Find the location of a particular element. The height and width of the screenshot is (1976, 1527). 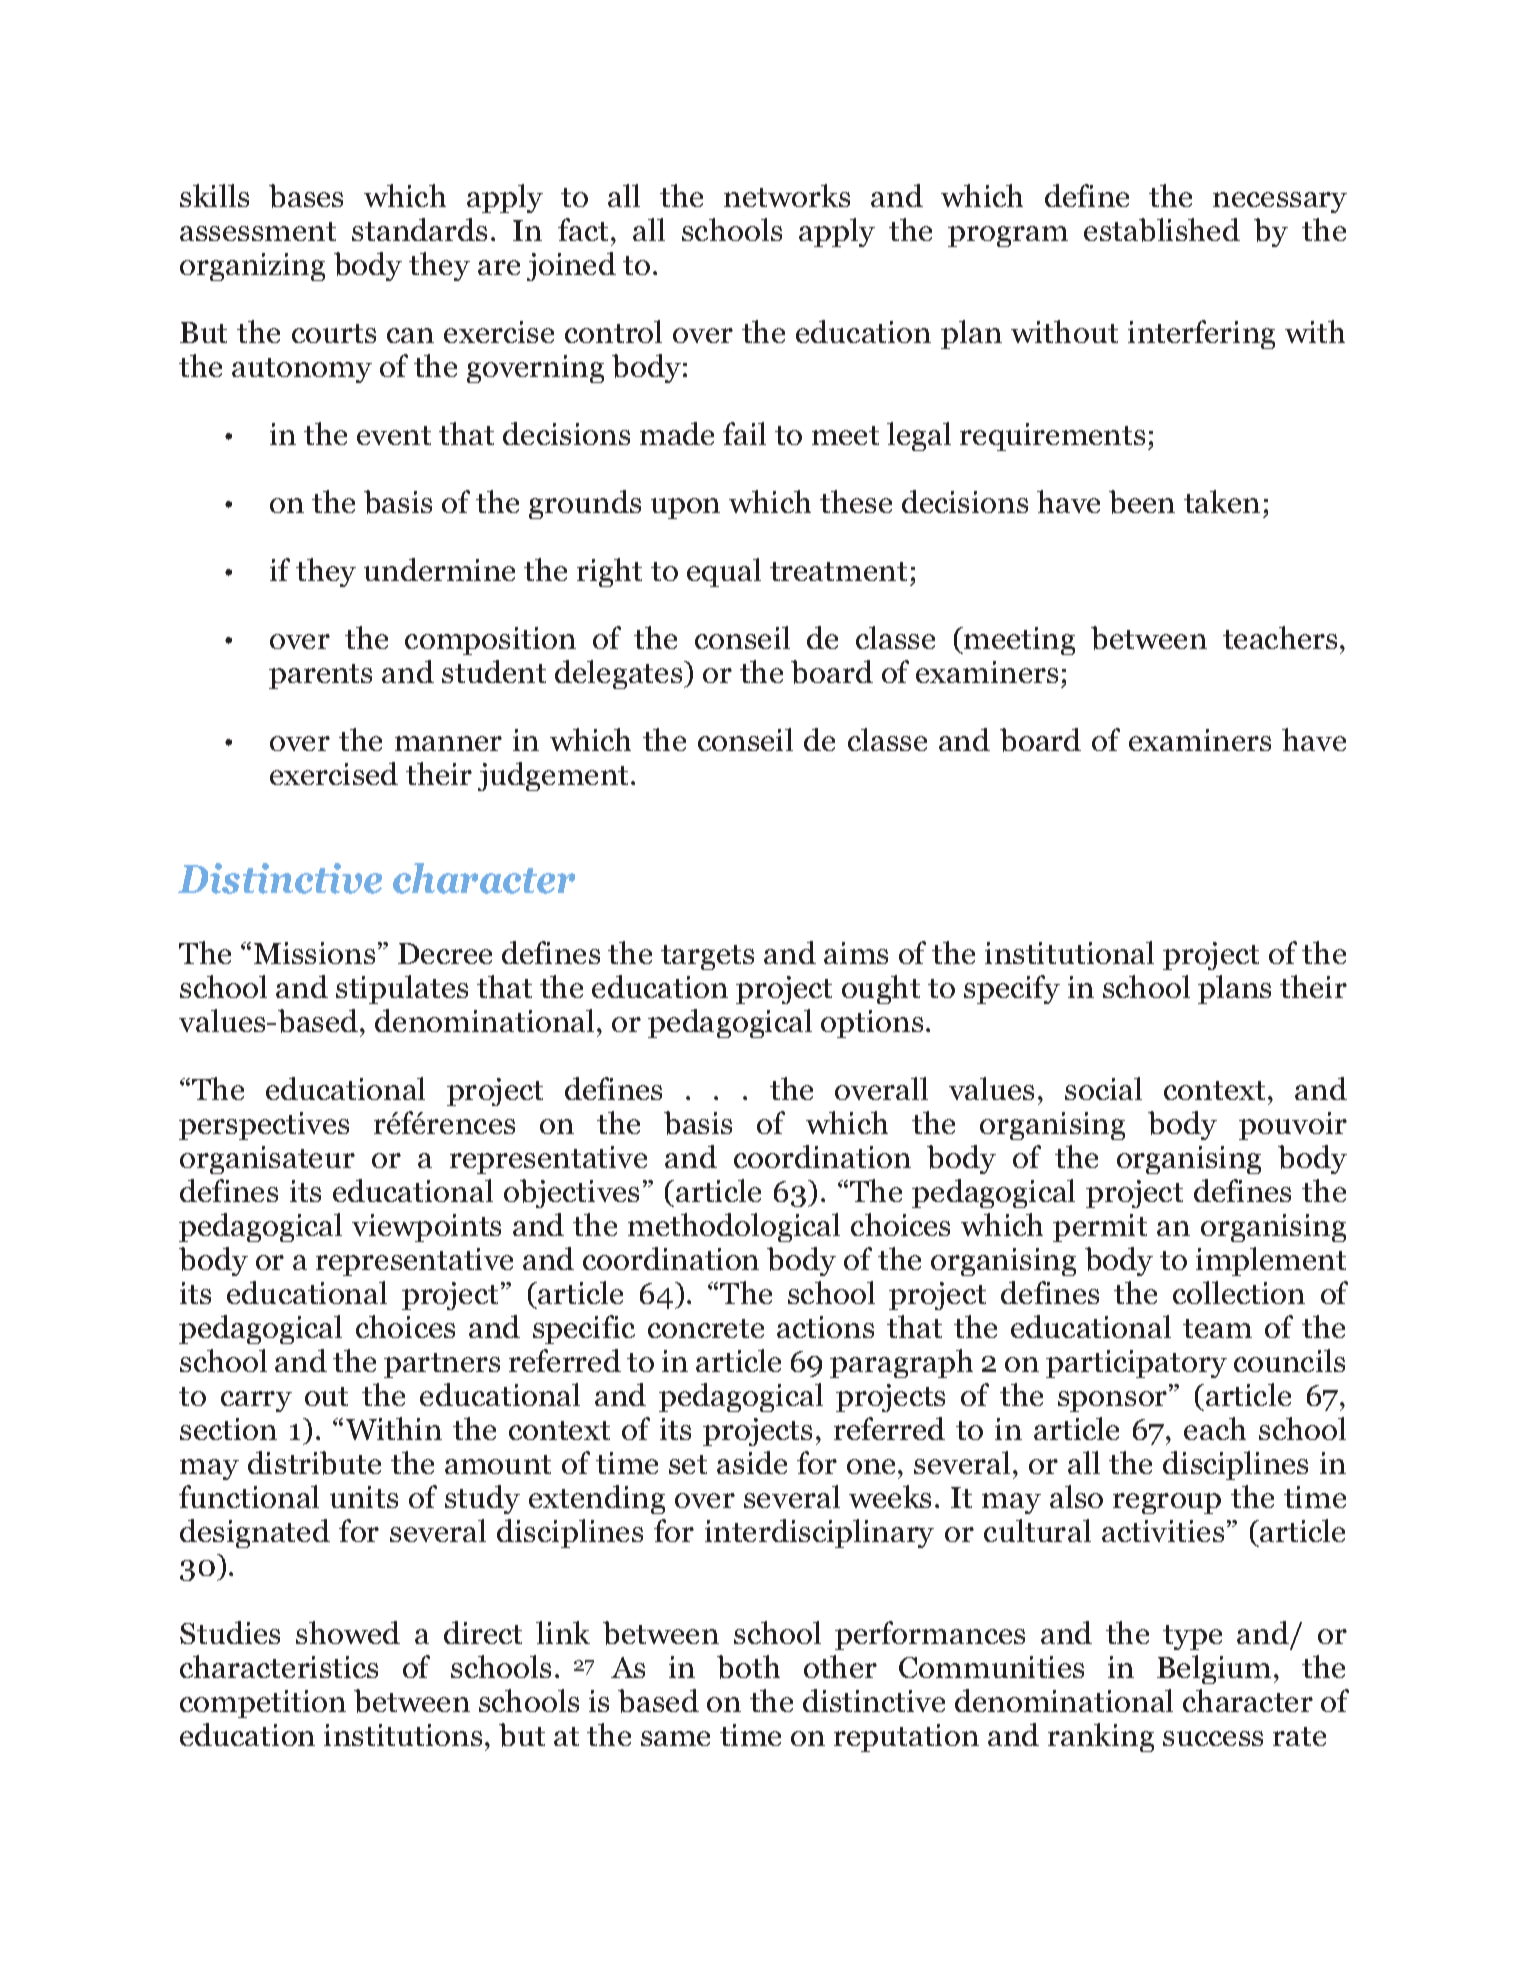

networks is located at coordinates (787, 195).
